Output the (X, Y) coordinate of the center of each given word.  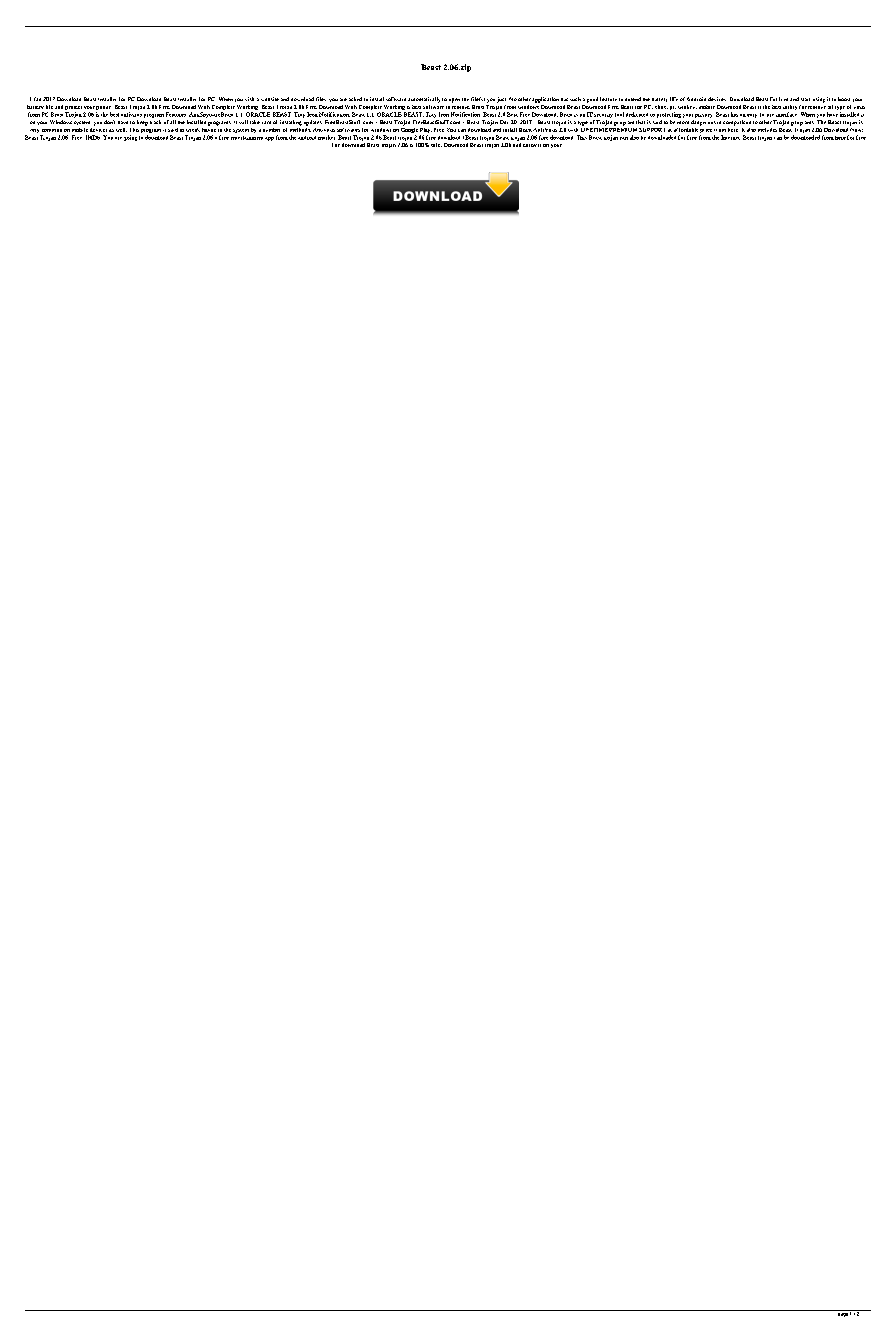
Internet (730, 137)
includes (767, 130)
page (843, 1315)
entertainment (247, 138)
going (130, 138)
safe (436, 145)
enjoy (530, 145)
